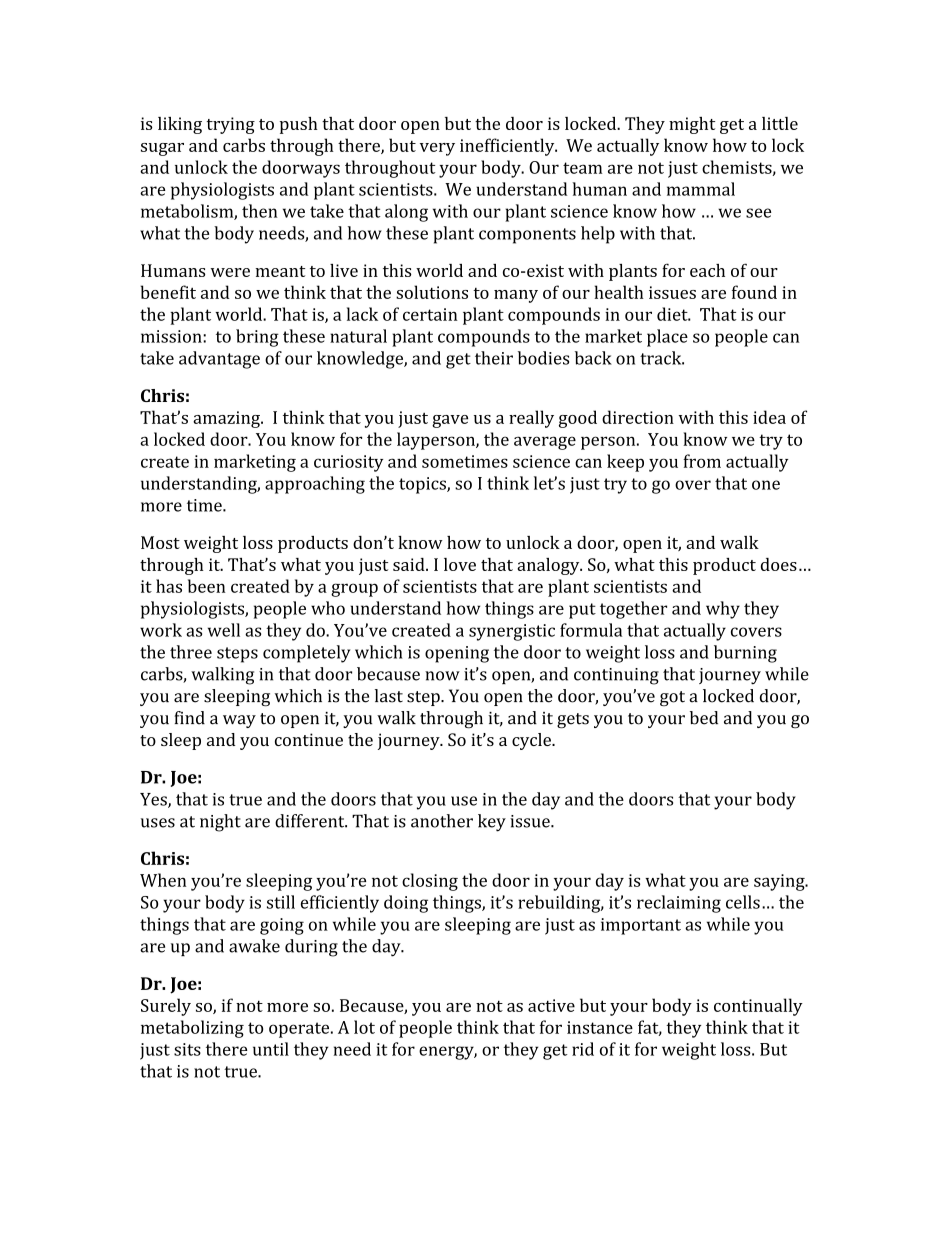 This document has height=1233, width=952. Describe the element at coordinates (551, 1005) in the document. I see `active` at that location.
